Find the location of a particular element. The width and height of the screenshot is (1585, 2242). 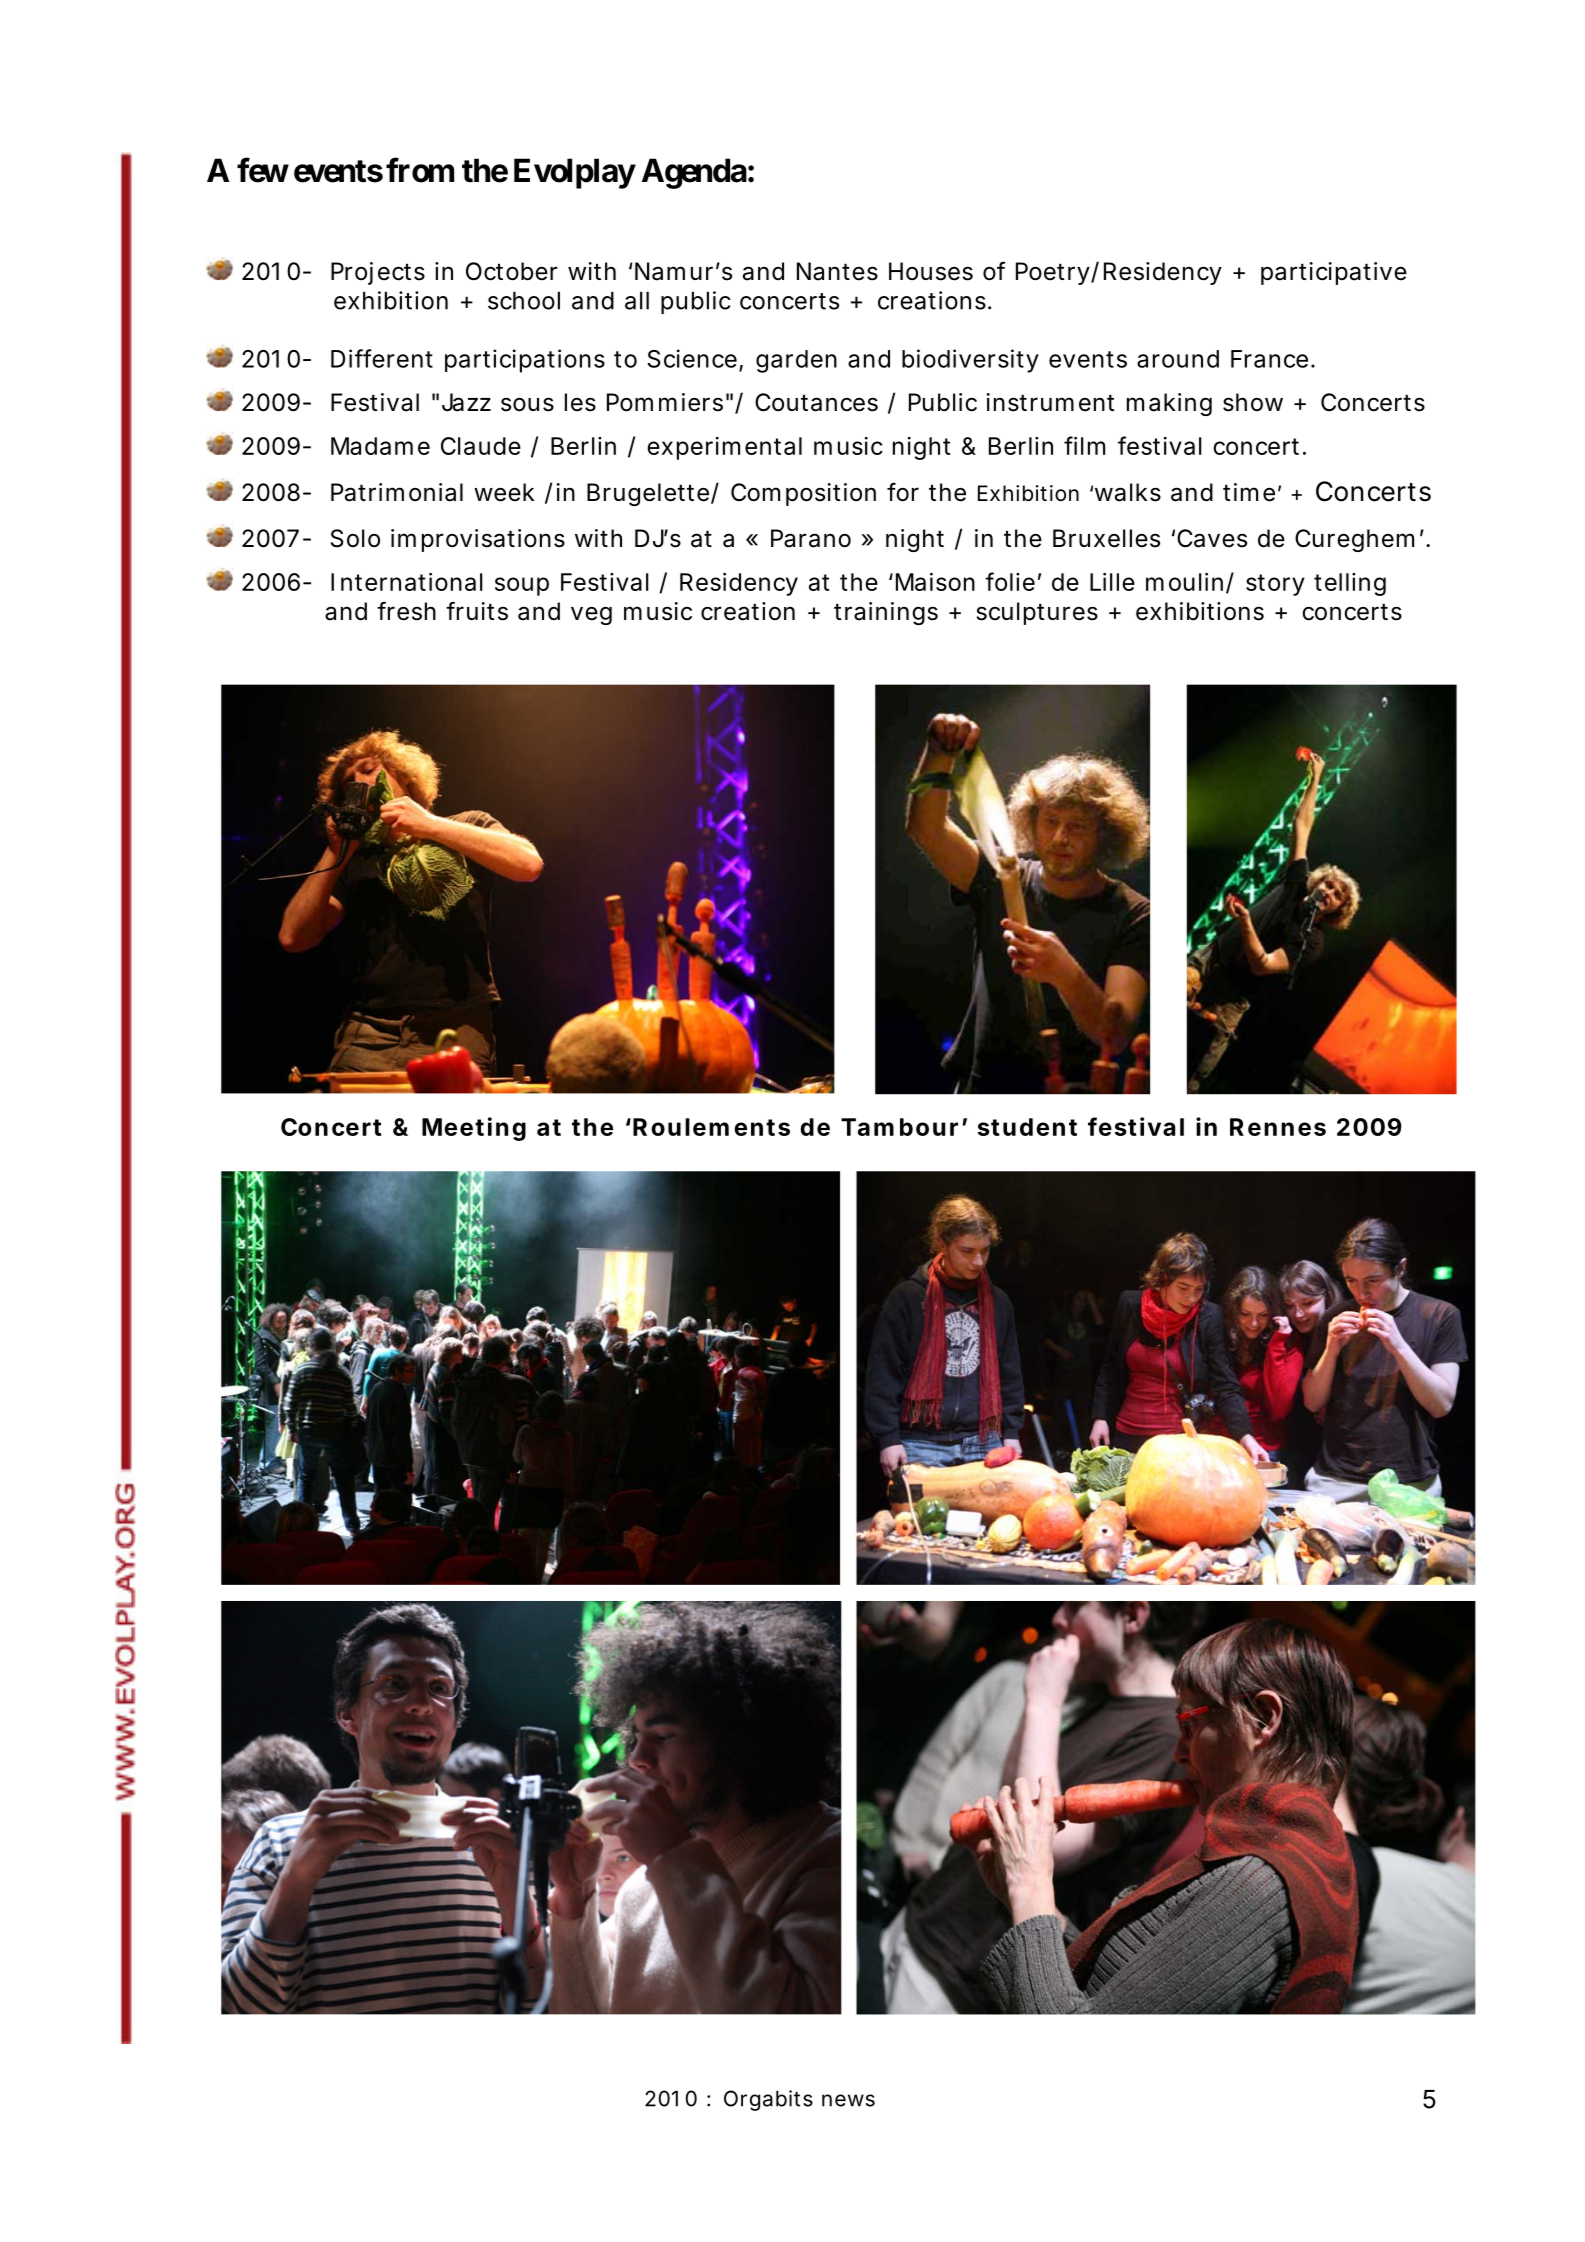

Meeting is located at coordinates (474, 1129).
